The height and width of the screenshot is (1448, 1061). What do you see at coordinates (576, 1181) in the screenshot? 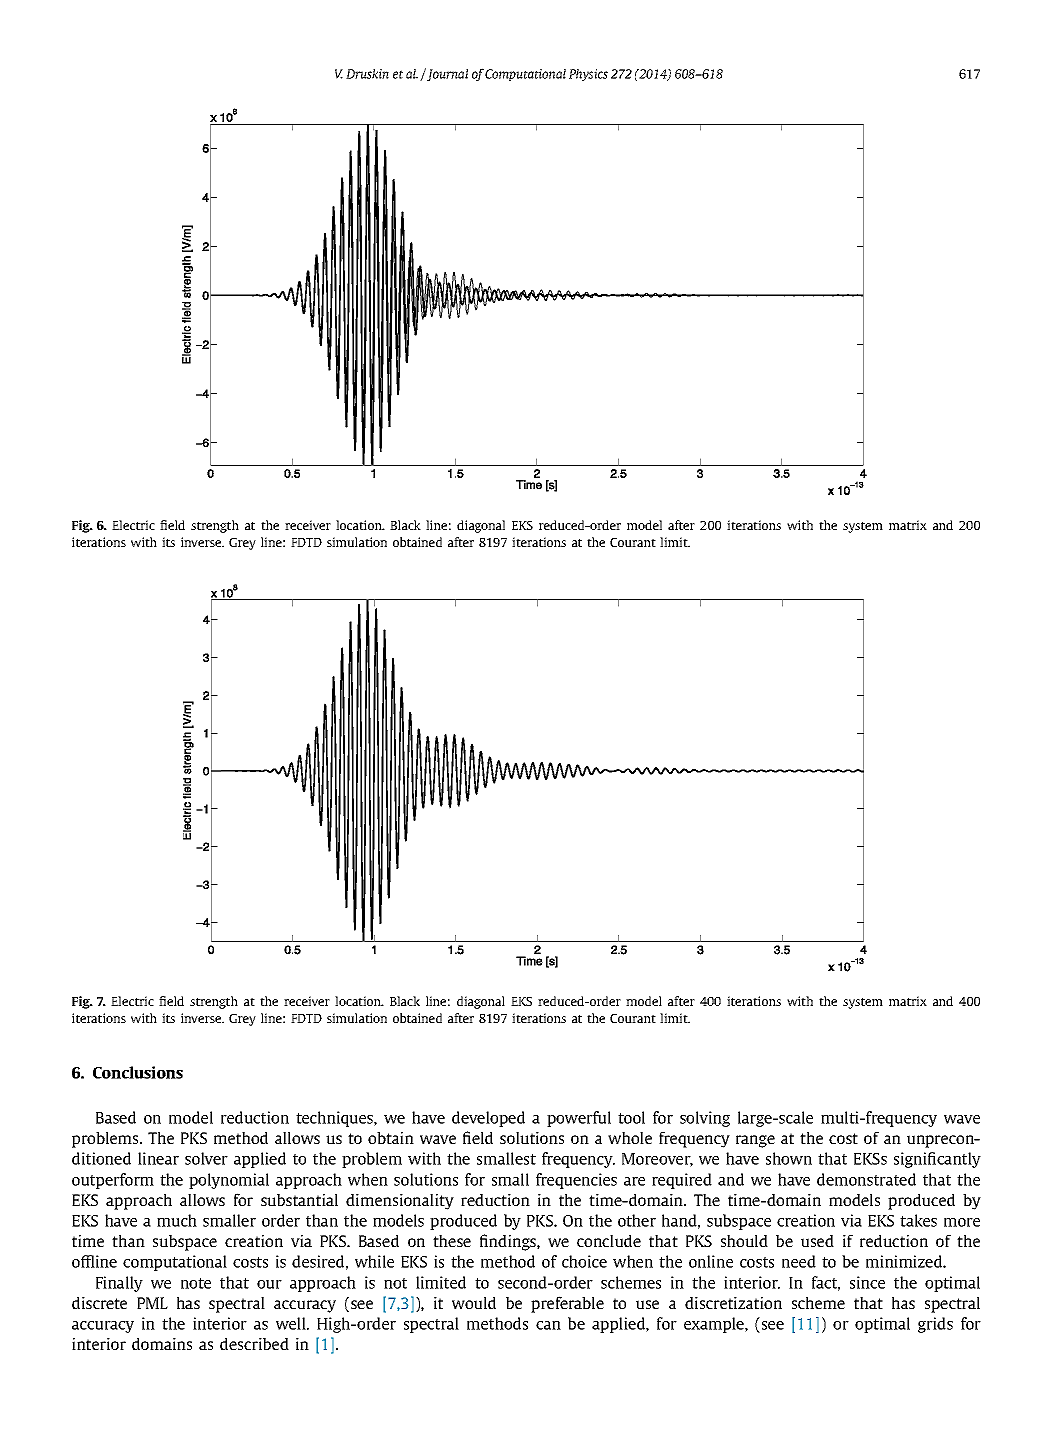
I see `frequencies` at bounding box center [576, 1181].
